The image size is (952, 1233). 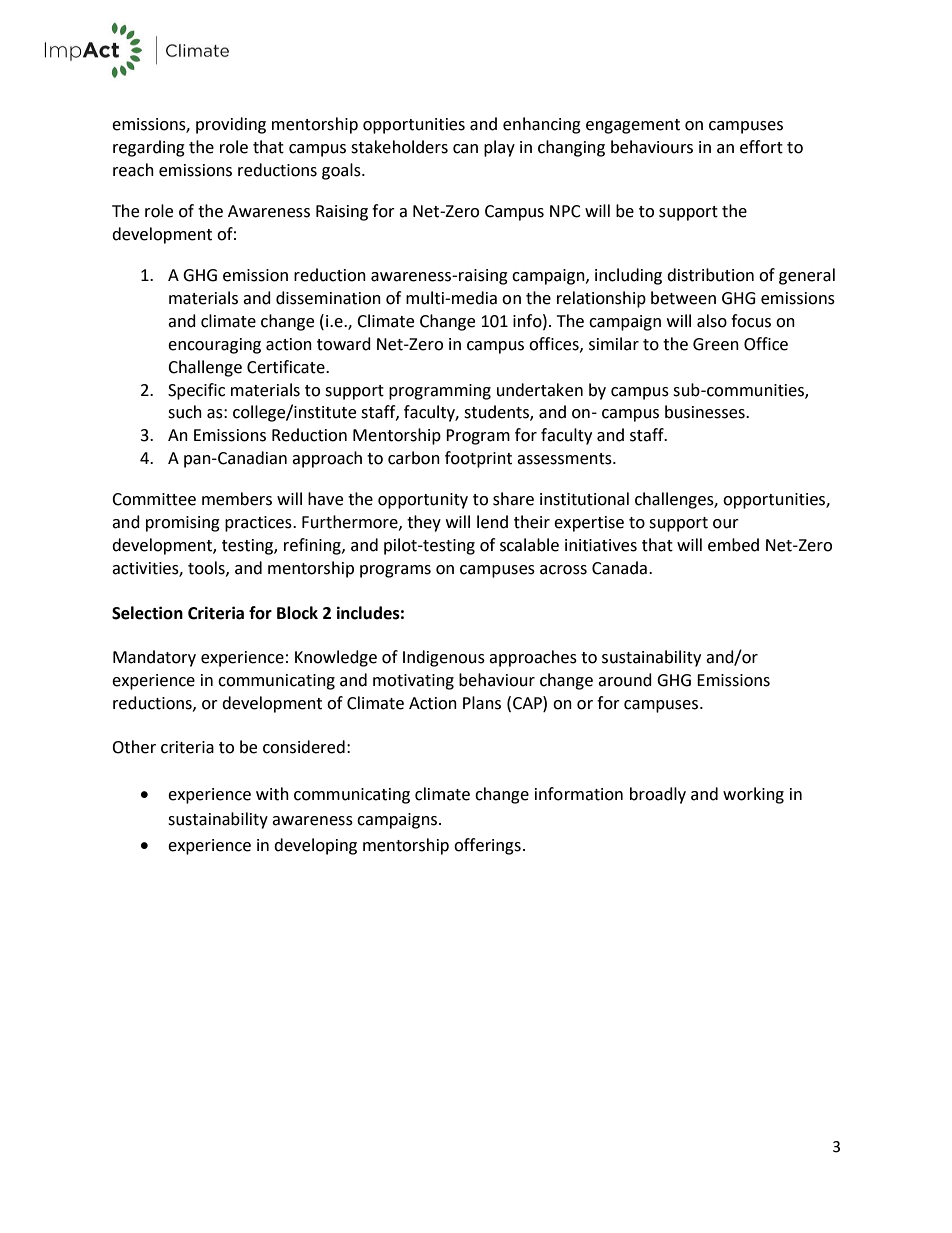 What do you see at coordinates (761, 147) in the page?
I see `effort` at bounding box center [761, 147].
